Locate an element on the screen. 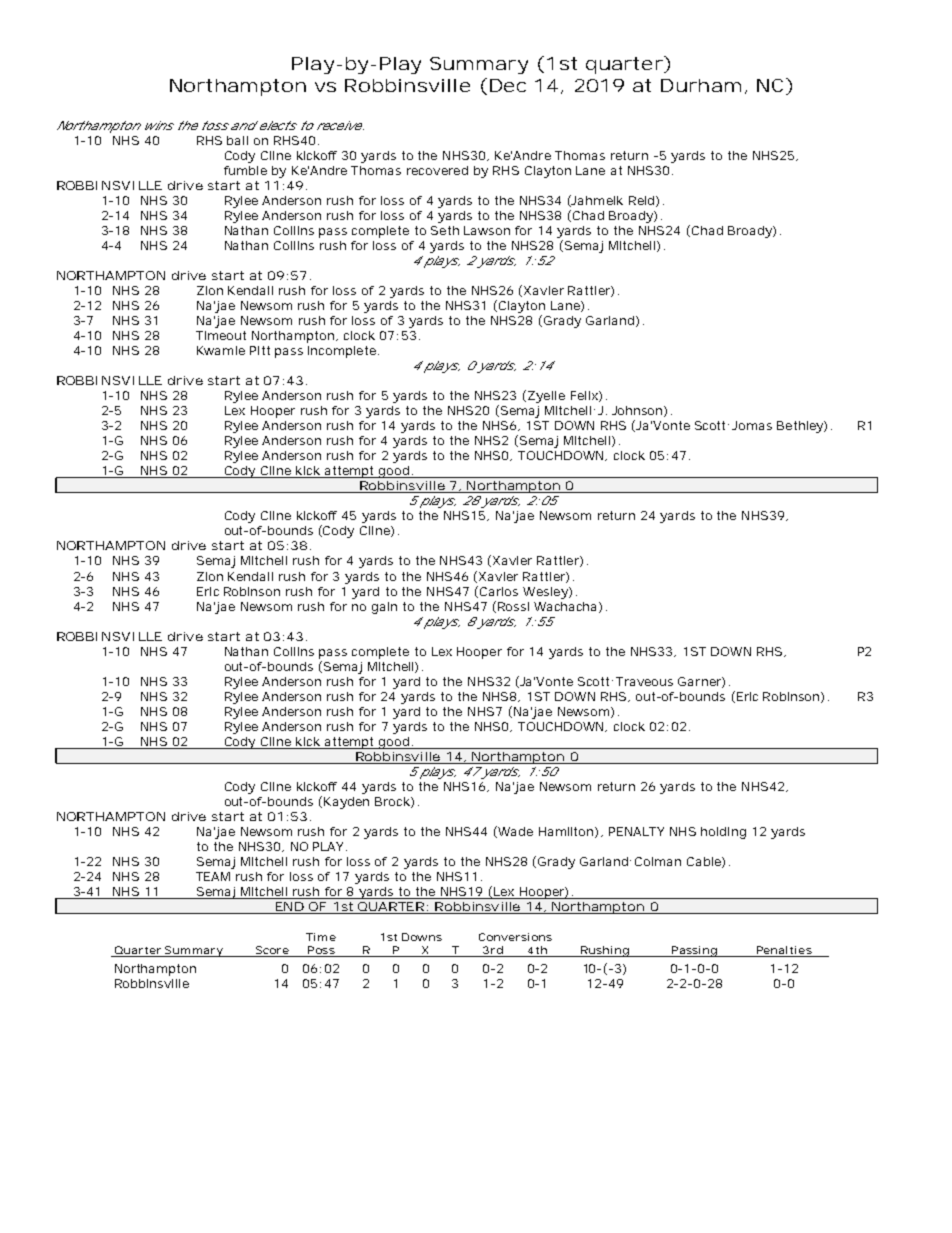 The image size is (952, 1233). Conversions is located at coordinates (515, 937).
